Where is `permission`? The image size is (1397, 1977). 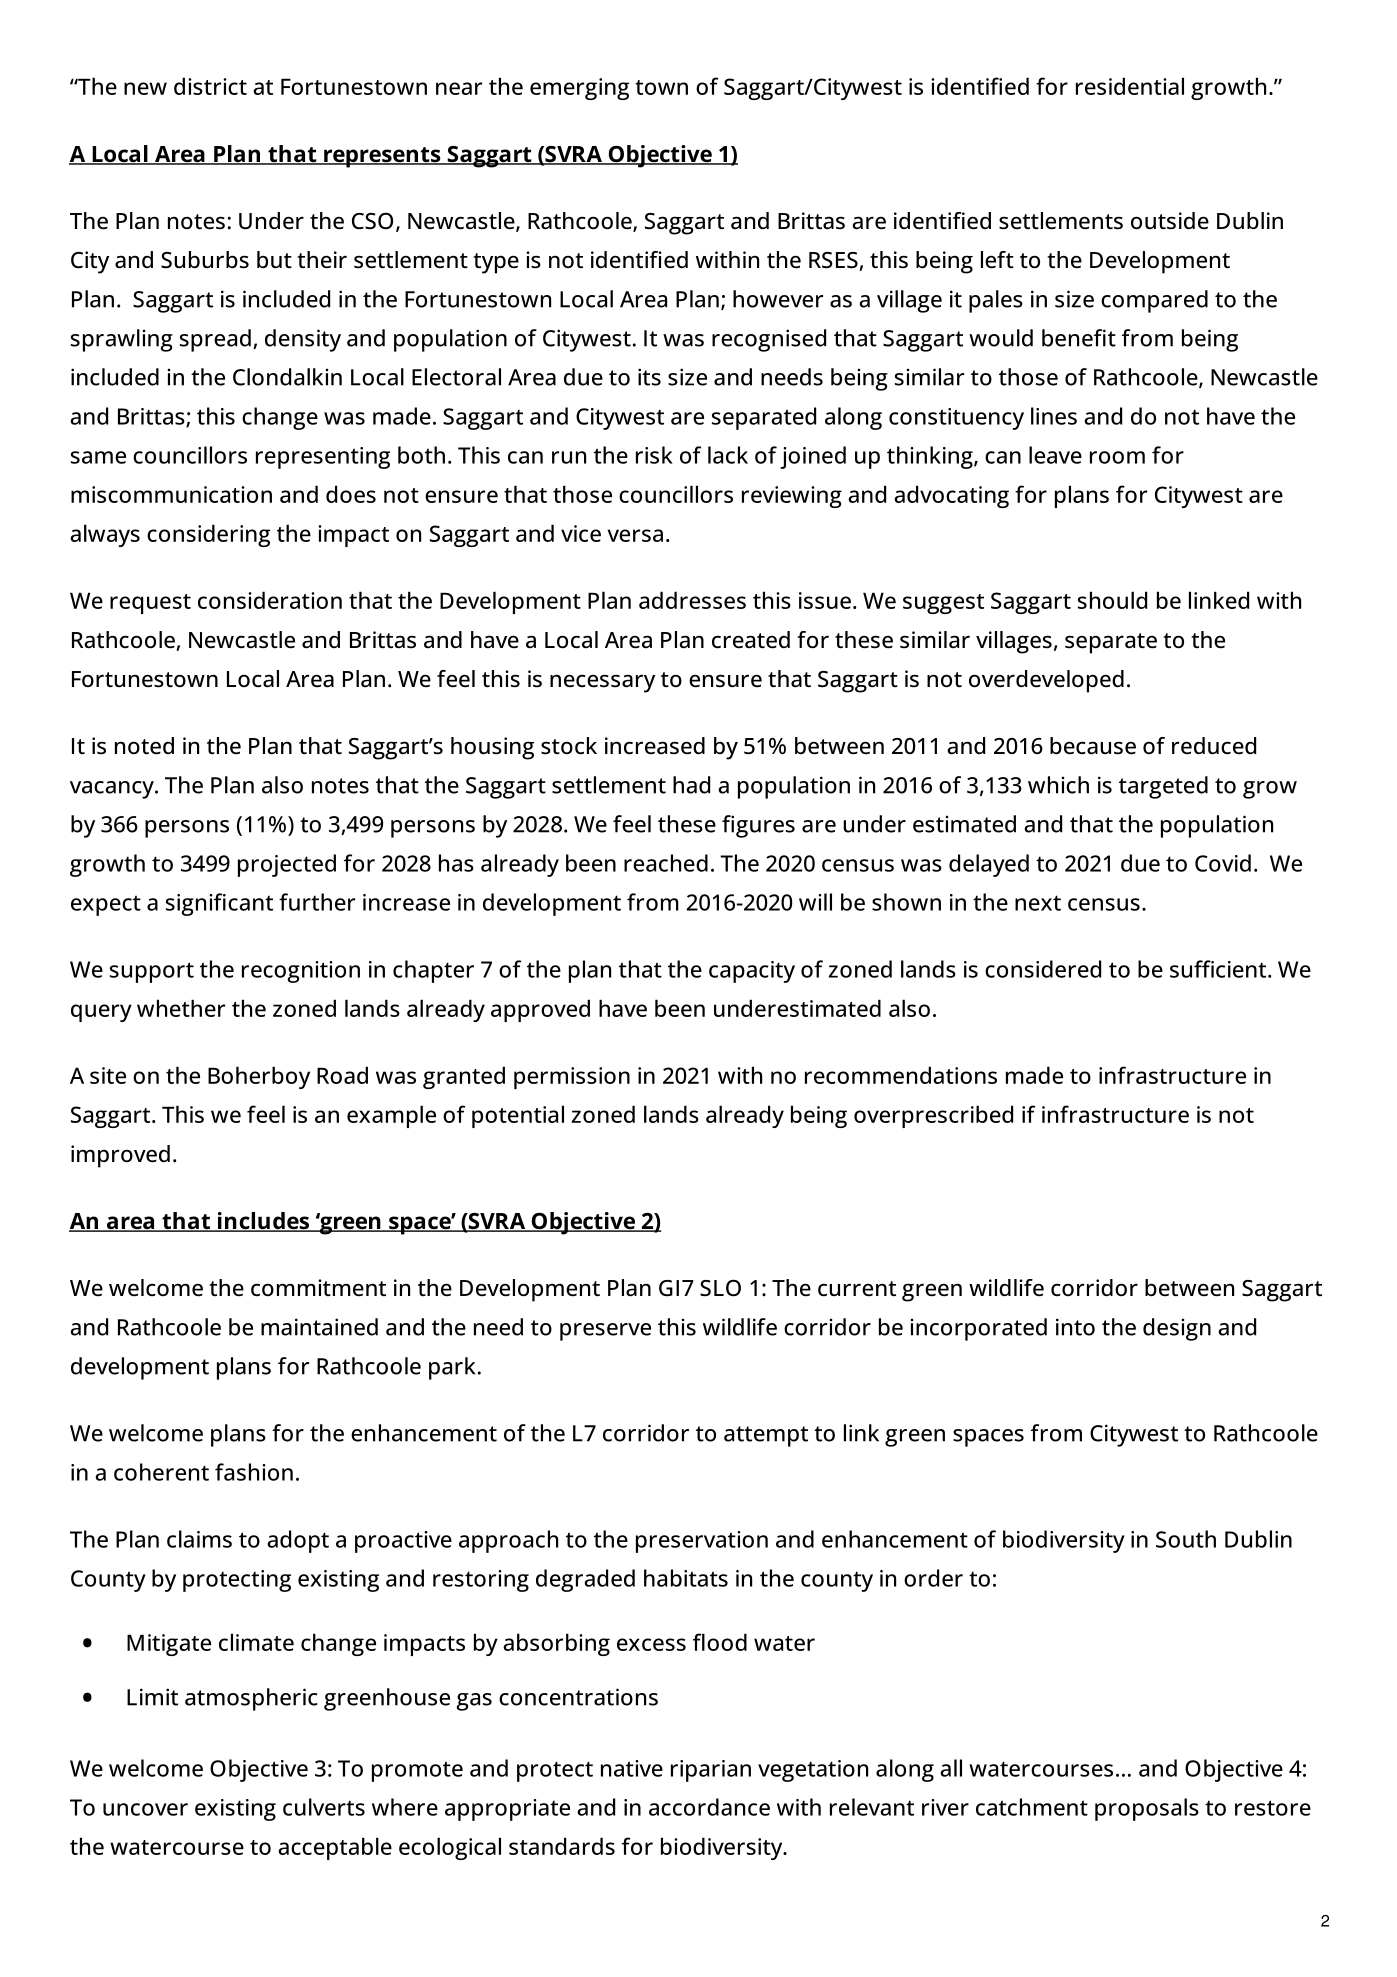
permission is located at coordinates (572, 1078).
